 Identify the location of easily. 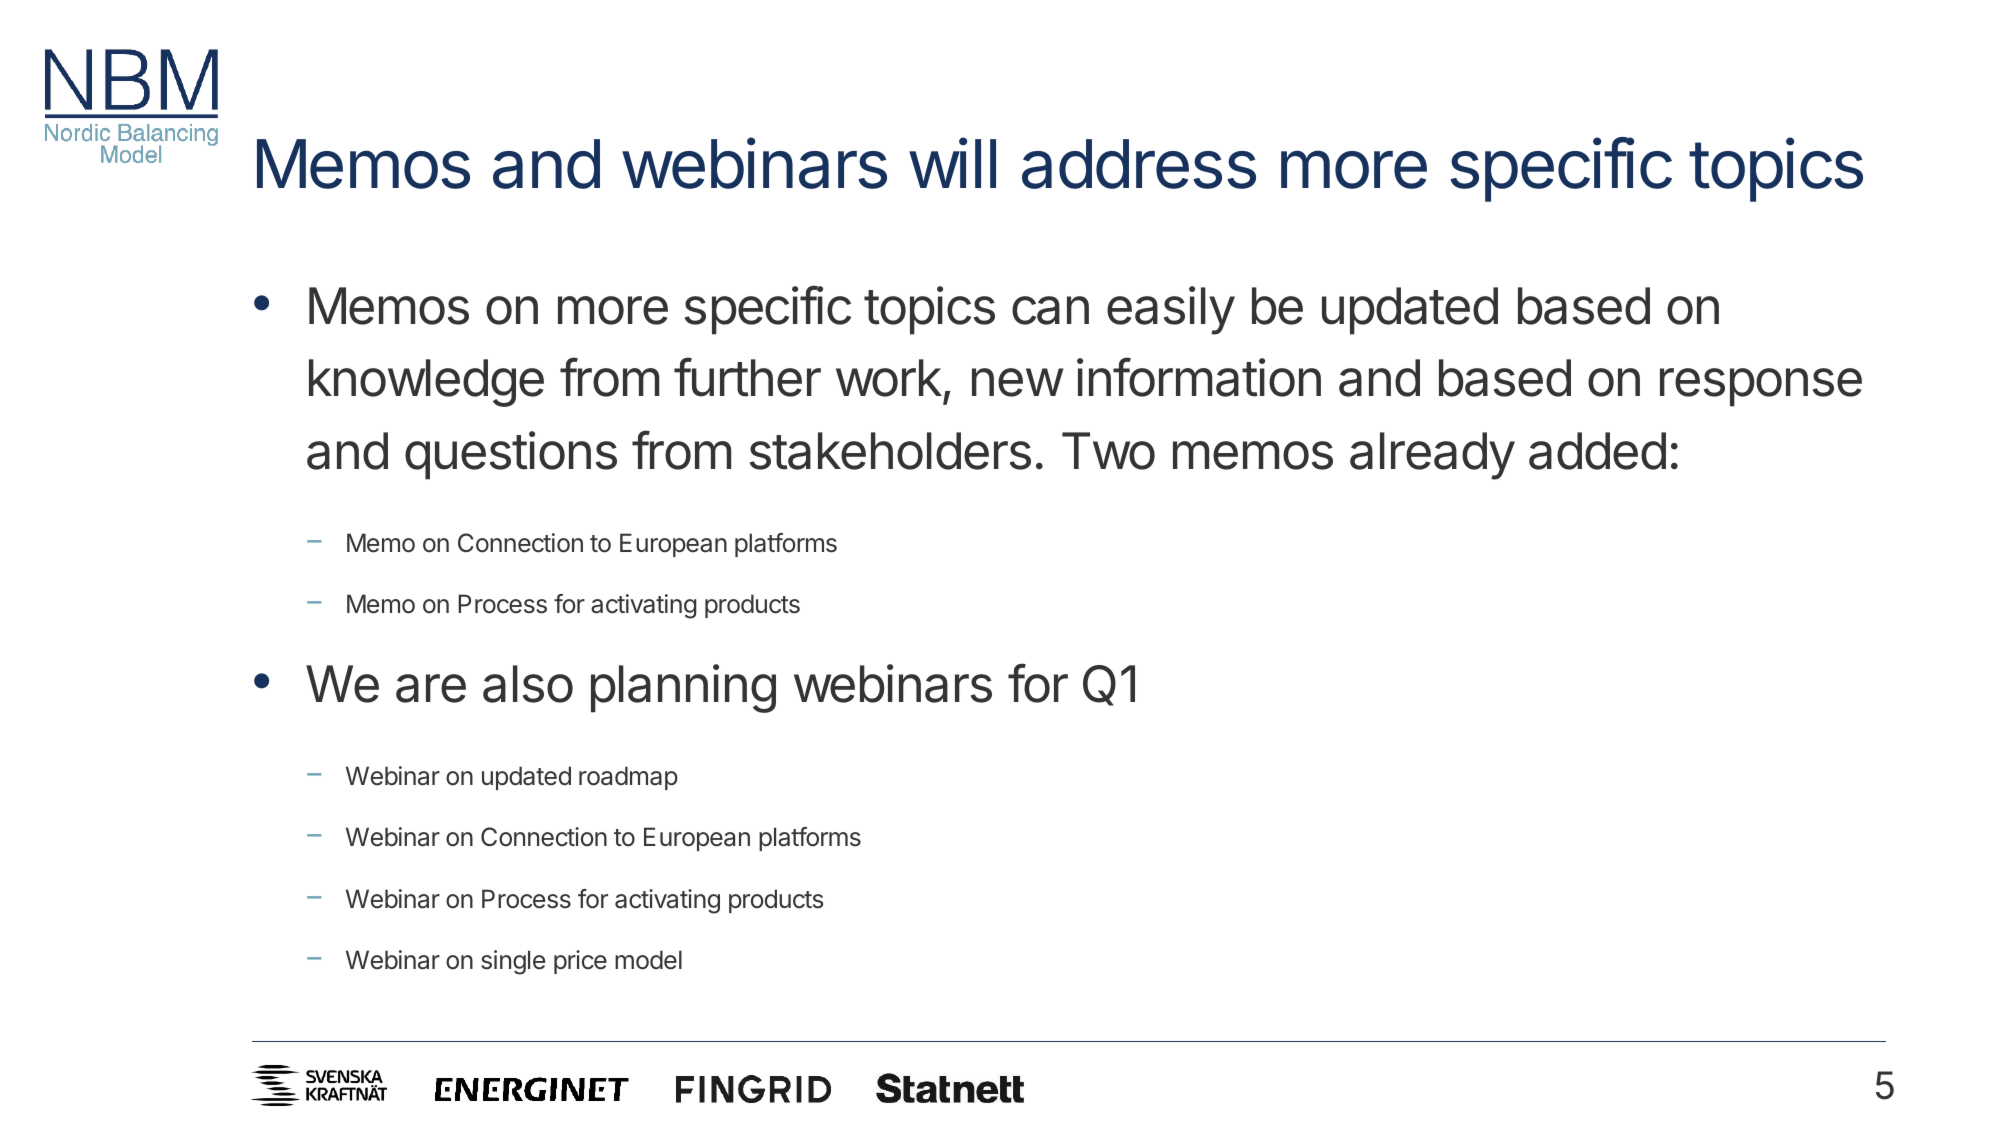
(1171, 310).
